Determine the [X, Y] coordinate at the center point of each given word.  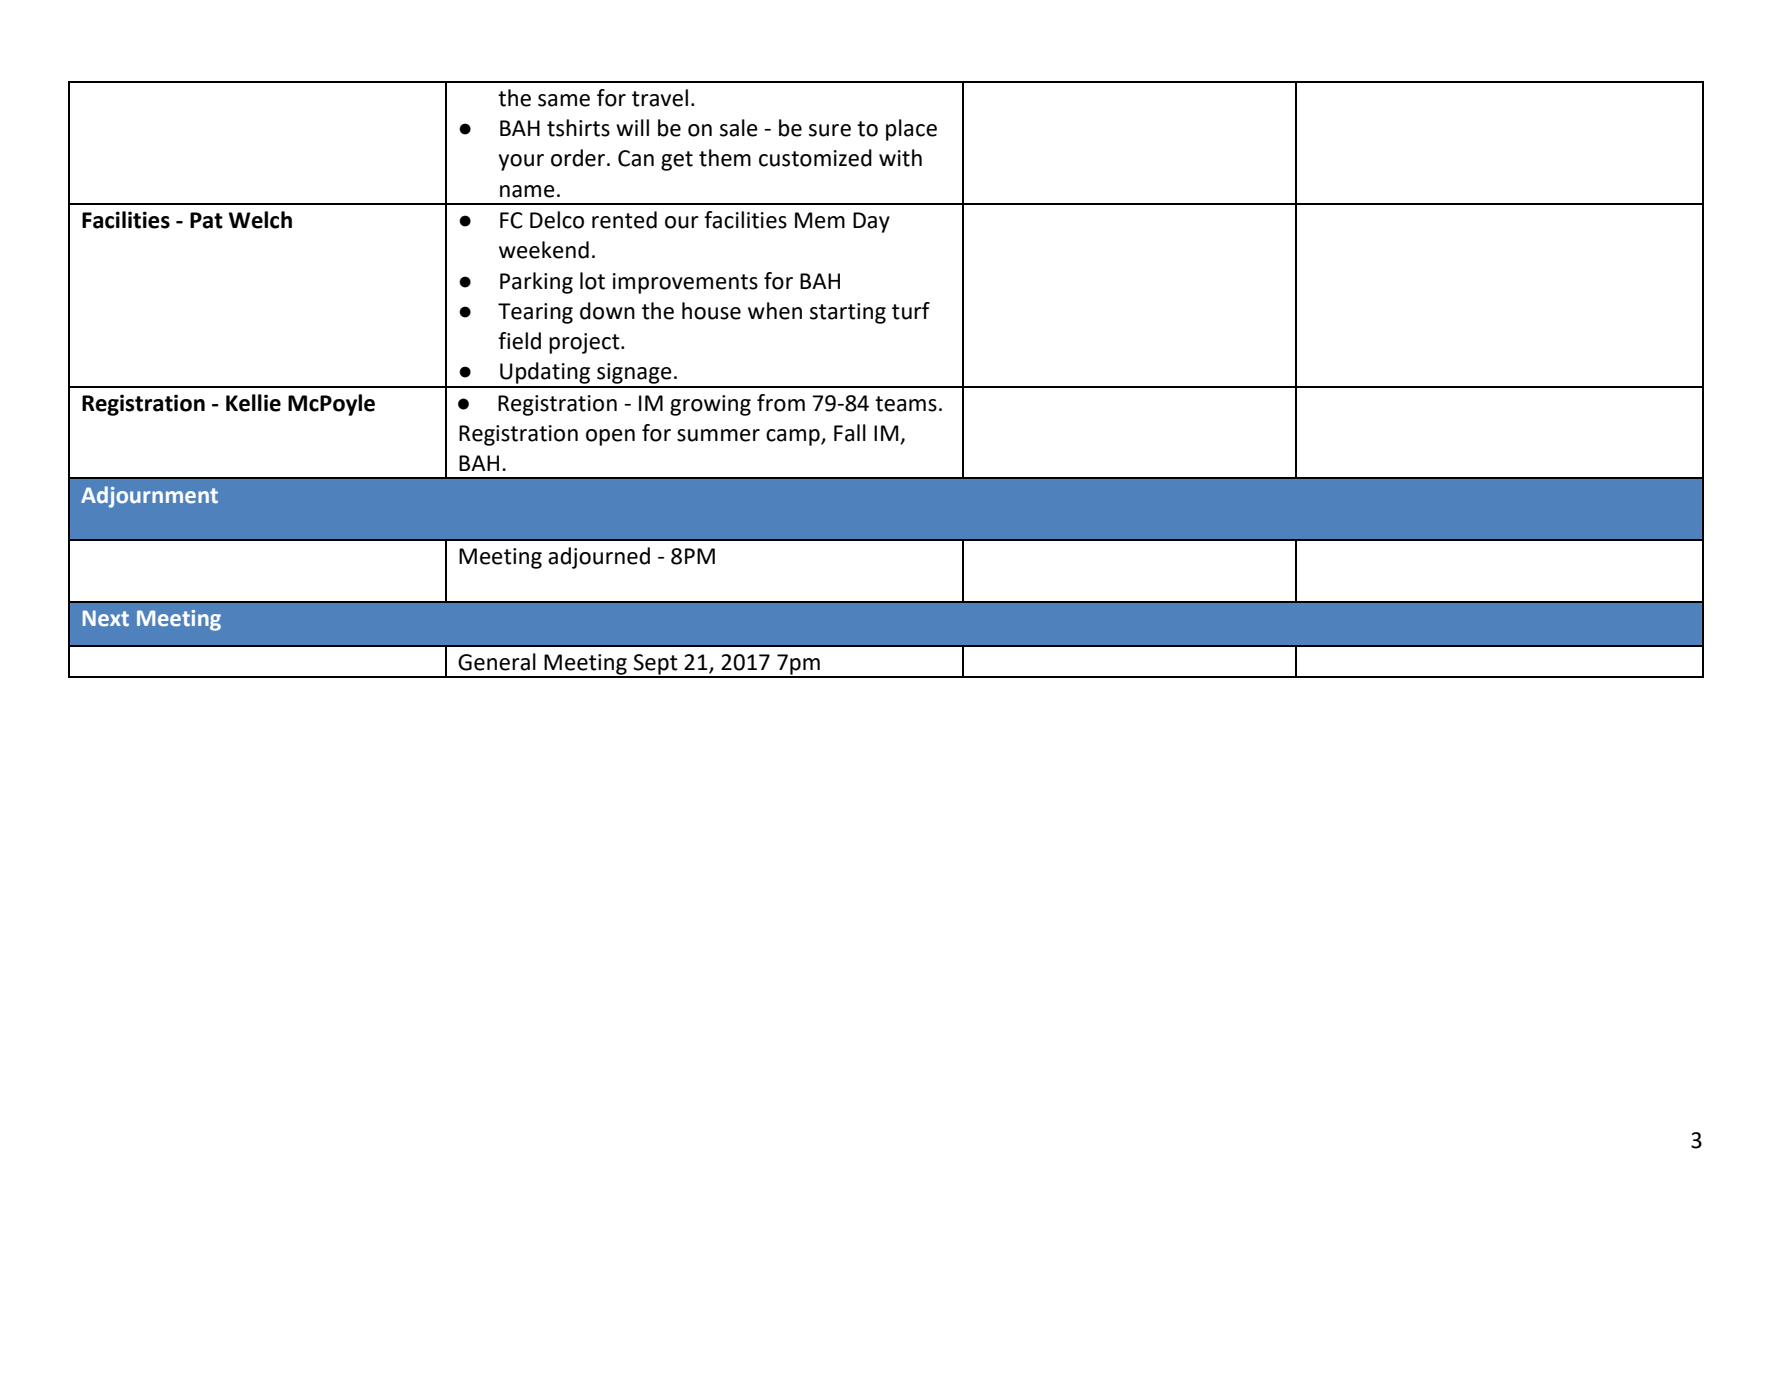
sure [830, 130]
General [497, 662]
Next [106, 618]
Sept [655, 665]
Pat [206, 220]
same [564, 100]
